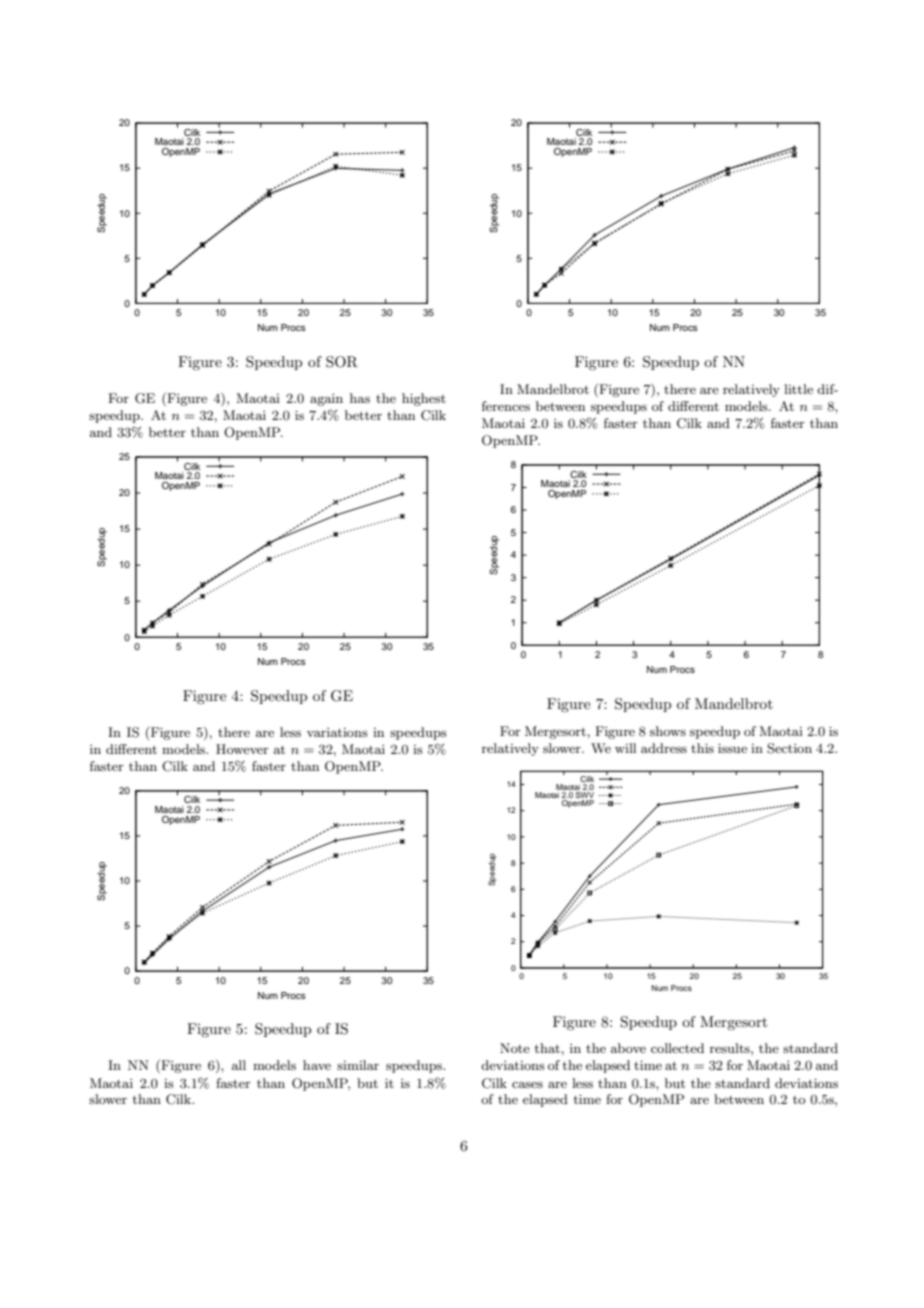  I want to click on highest, so click(424, 399).
